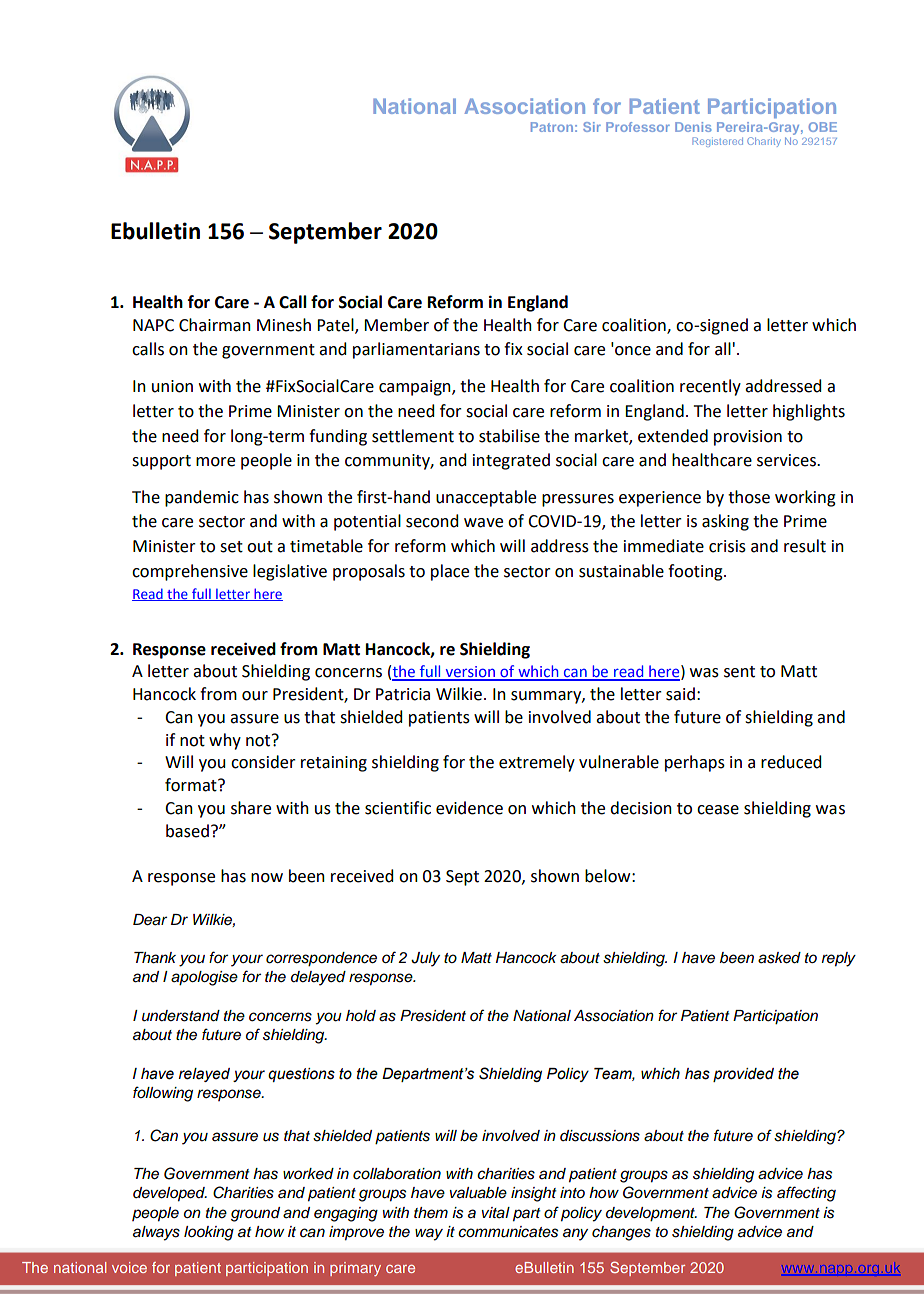  I want to click on Chairman, so click(215, 325).
